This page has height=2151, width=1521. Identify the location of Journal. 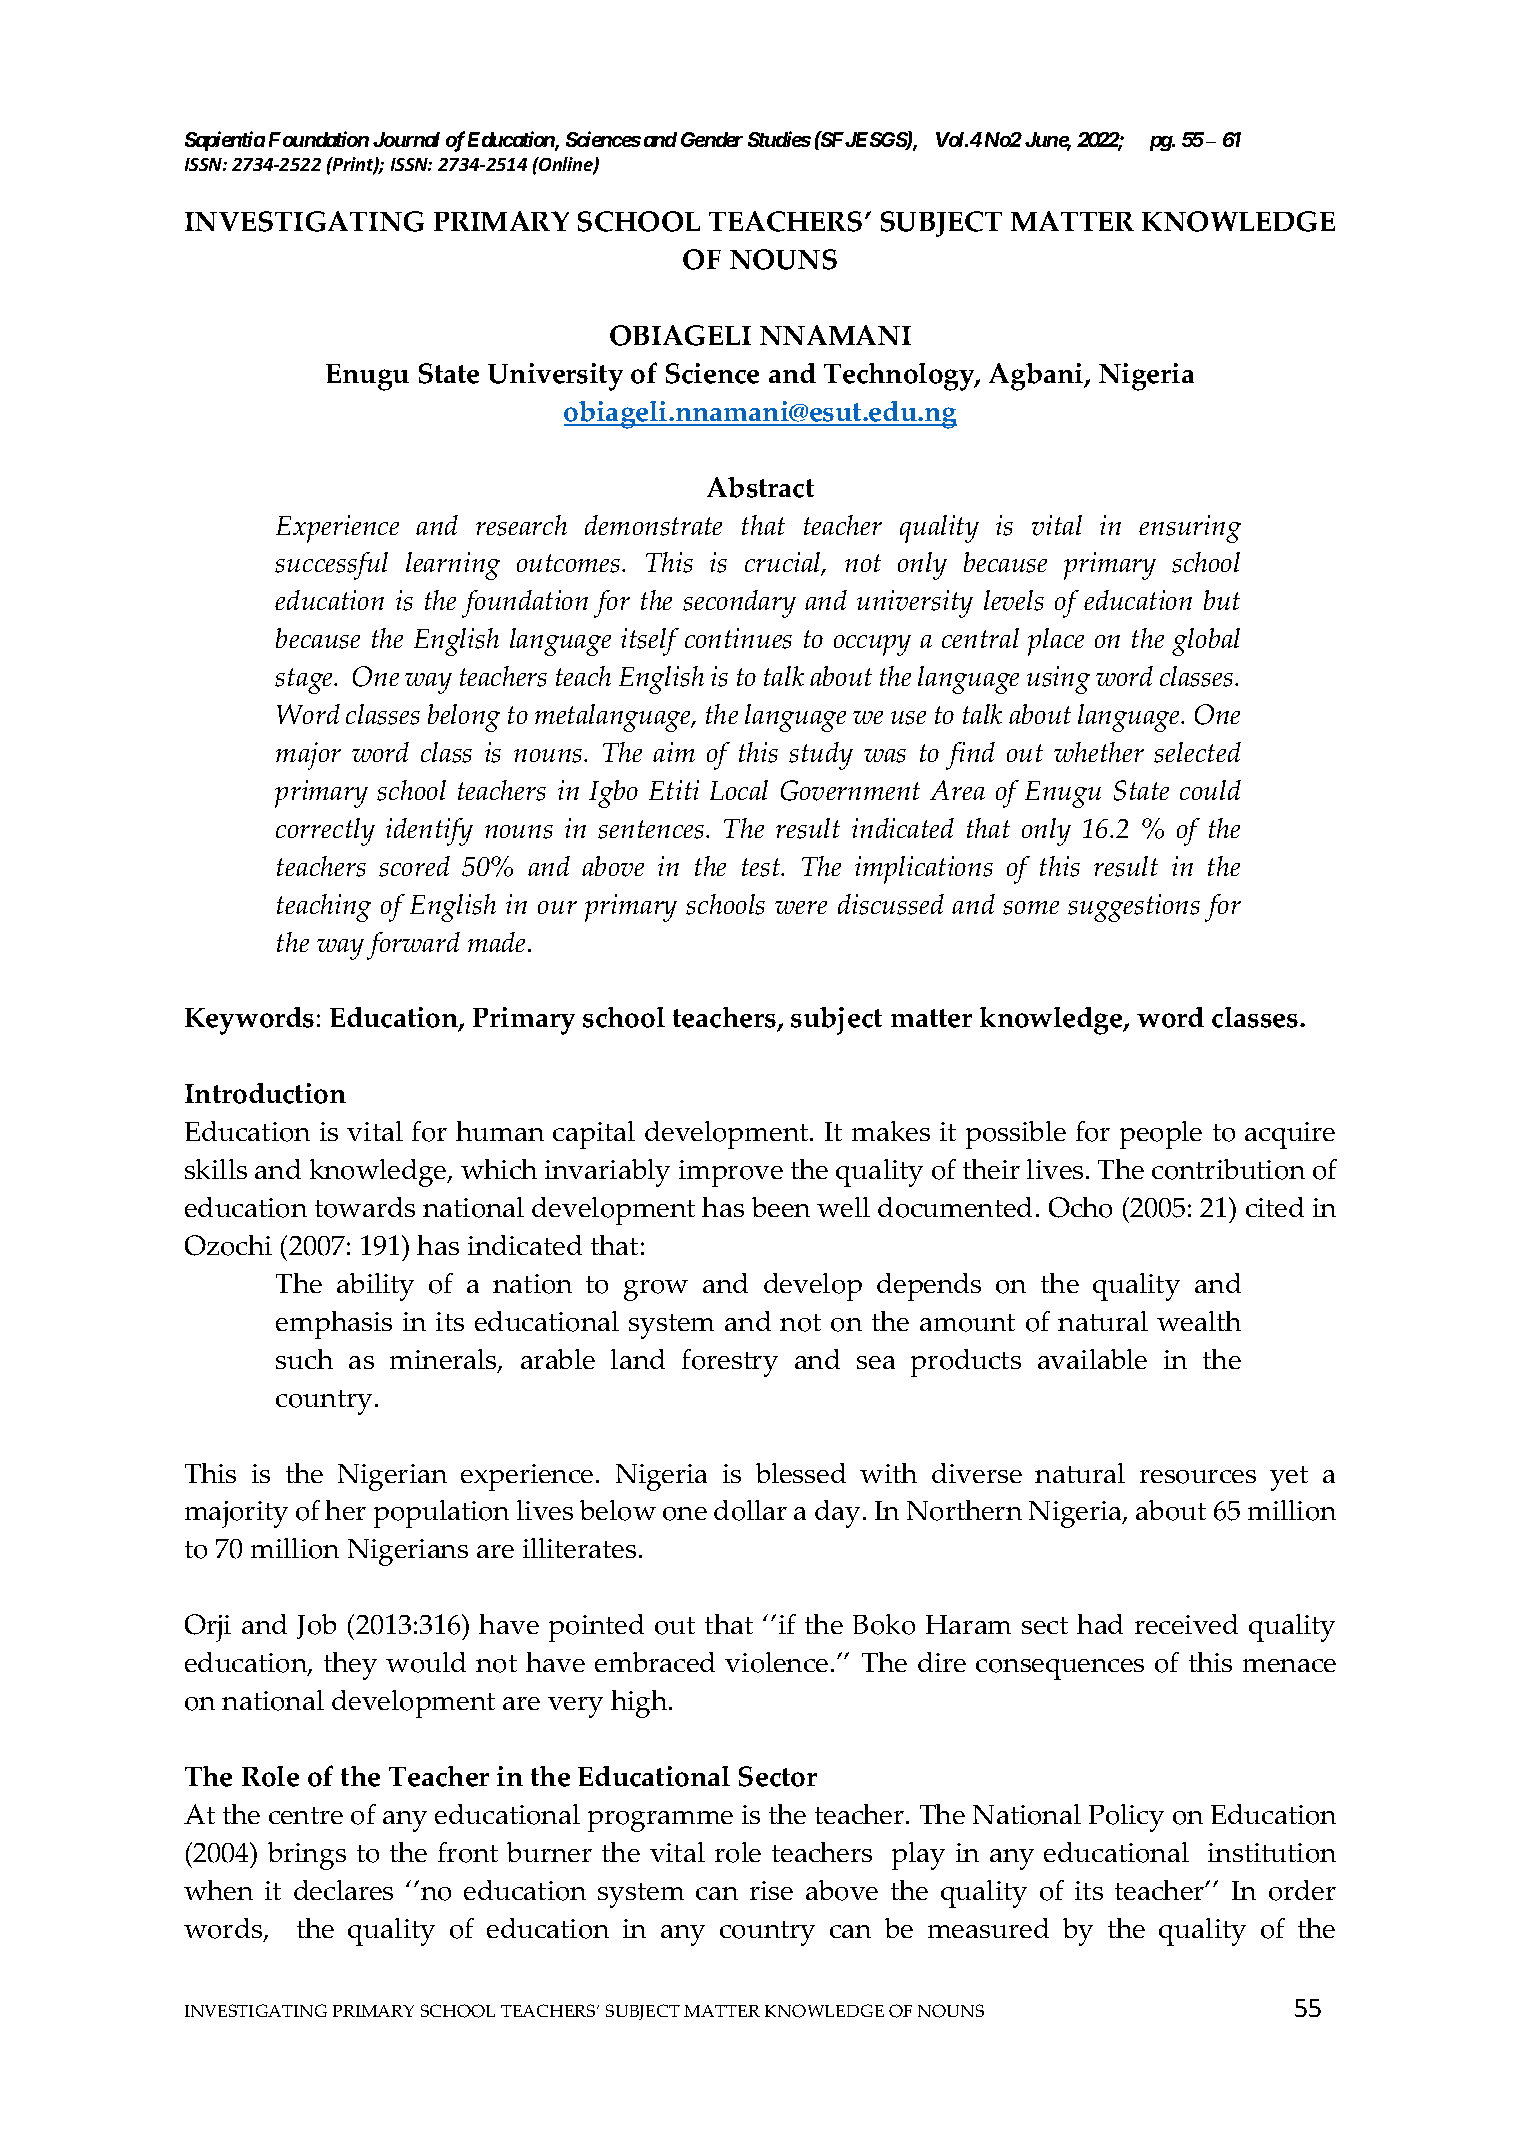
(406, 139).
